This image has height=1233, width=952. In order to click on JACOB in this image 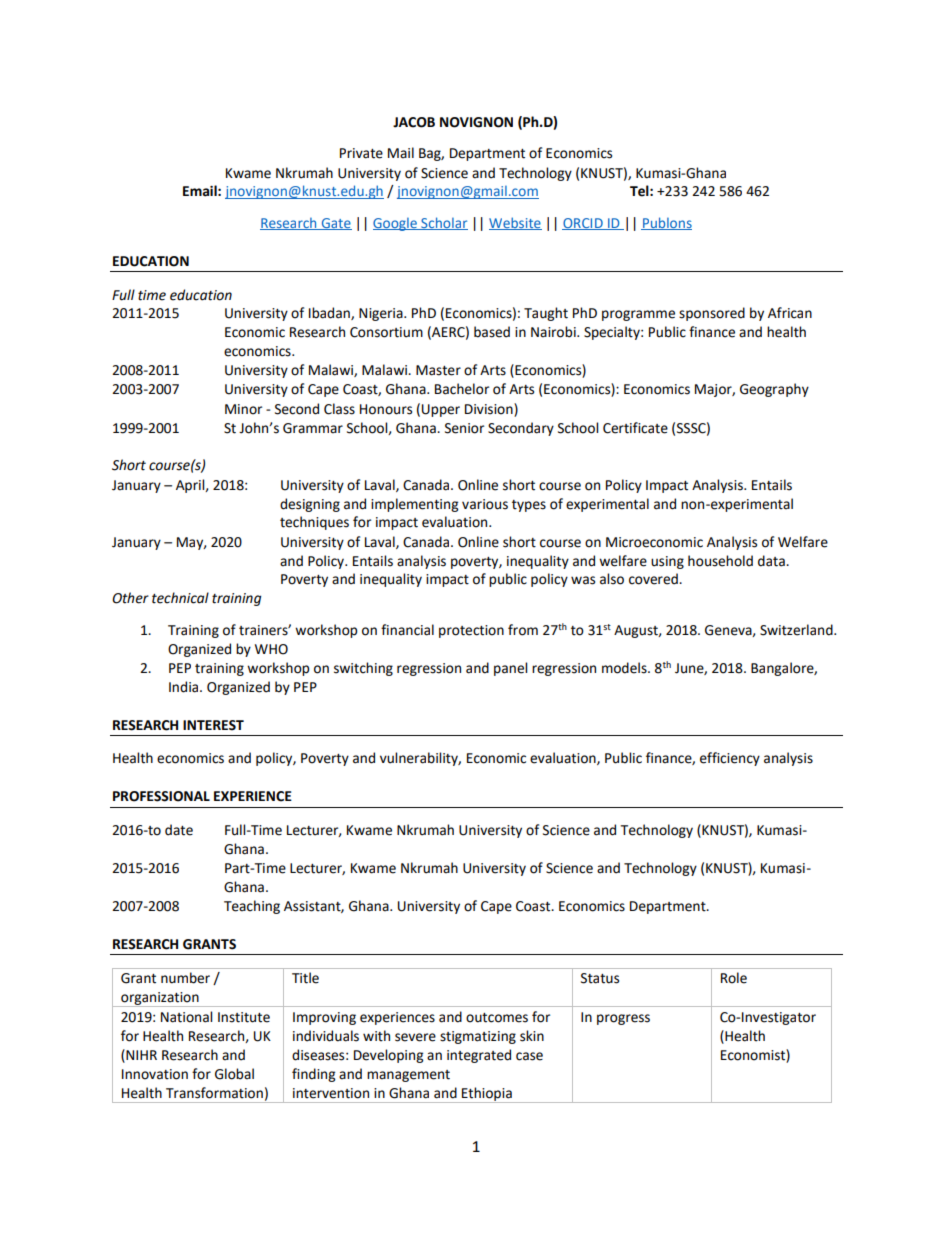, I will do `click(414, 122)`.
